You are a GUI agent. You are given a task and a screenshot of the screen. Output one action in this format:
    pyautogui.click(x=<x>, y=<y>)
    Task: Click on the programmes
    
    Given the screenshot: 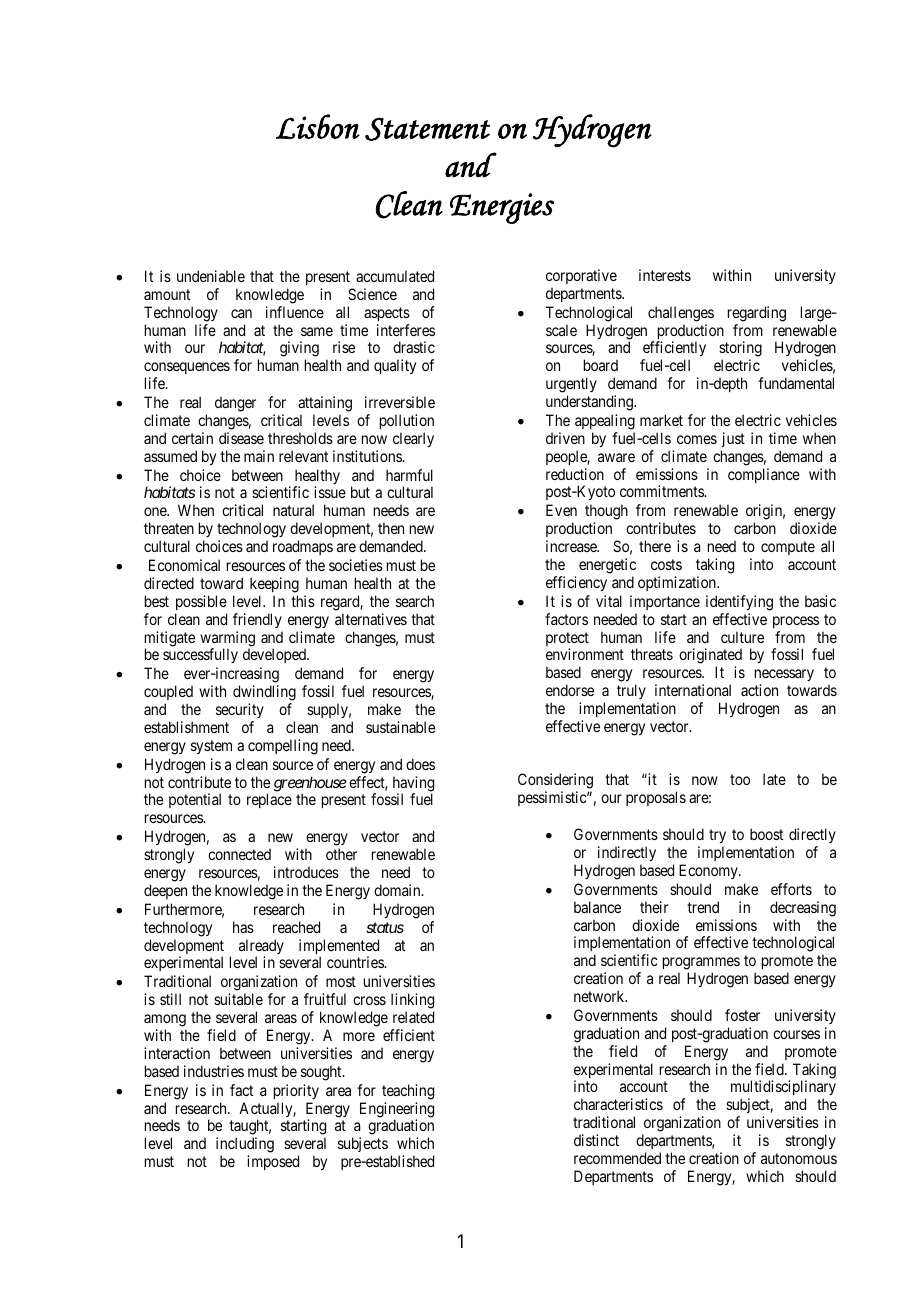 What is the action you would take?
    pyautogui.click(x=701, y=965)
